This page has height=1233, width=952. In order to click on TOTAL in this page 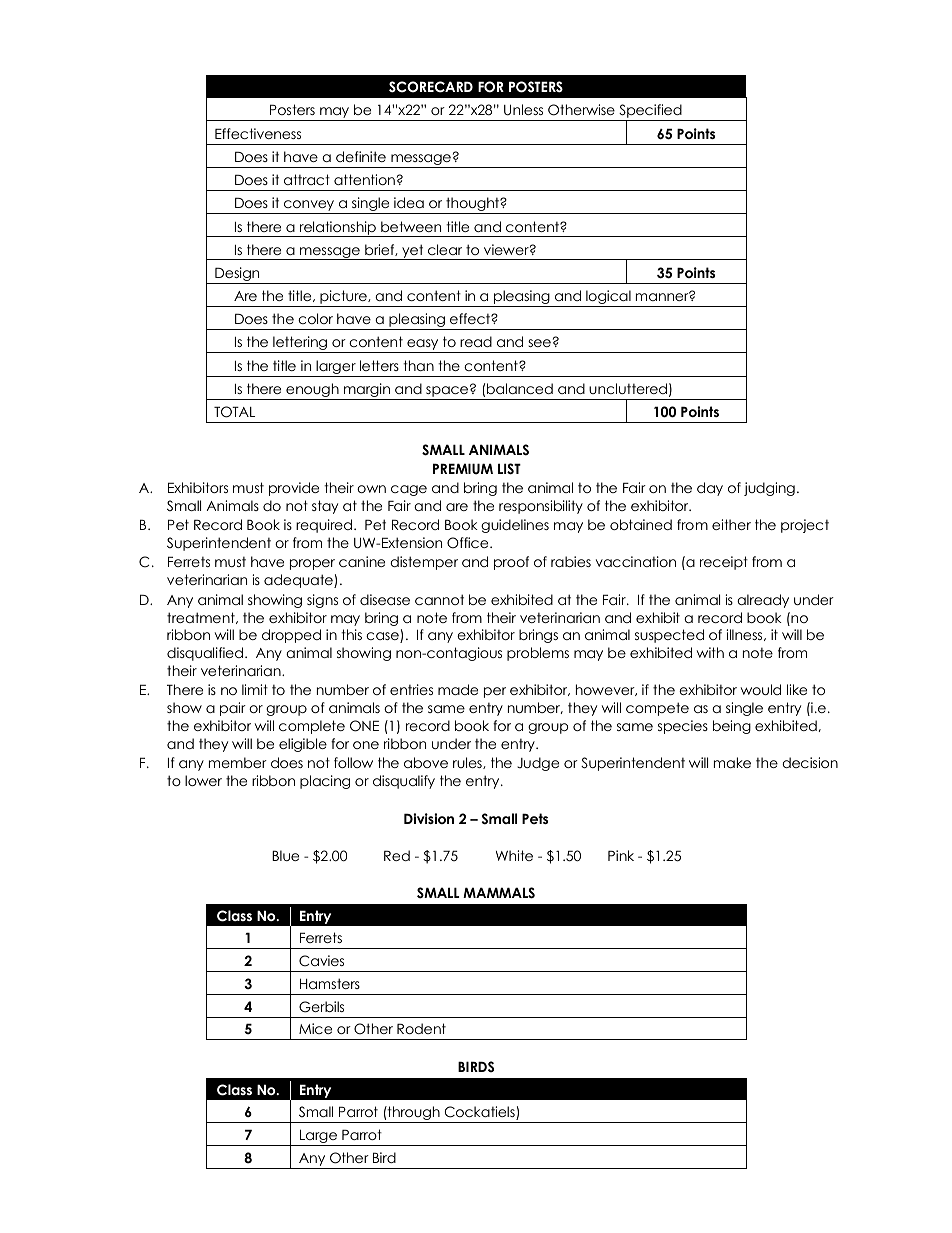, I will do `click(234, 412)`.
